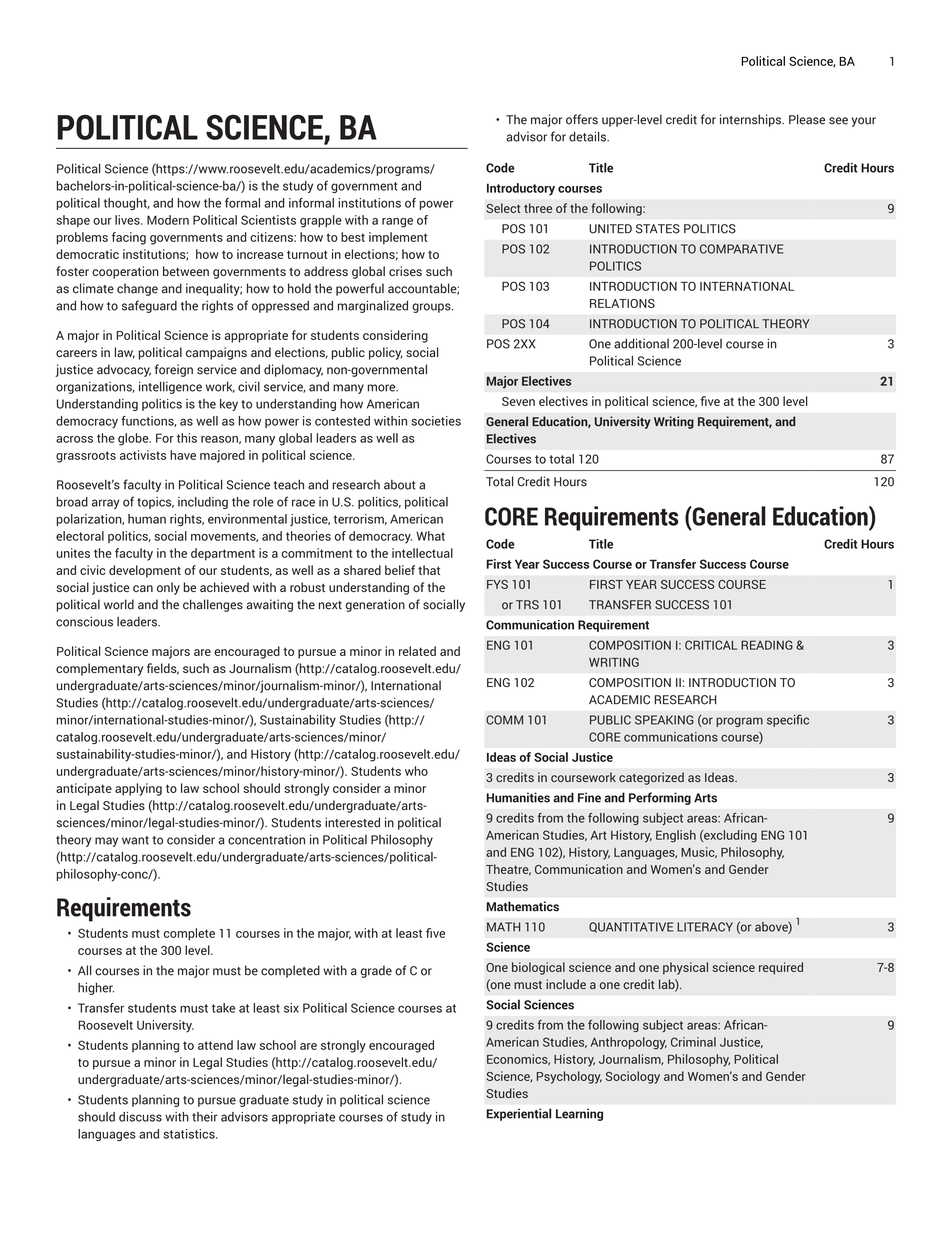 The height and width of the page is (1233, 952). What do you see at coordinates (168, 220) in the page?
I see `Modern` at bounding box center [168, 220].
